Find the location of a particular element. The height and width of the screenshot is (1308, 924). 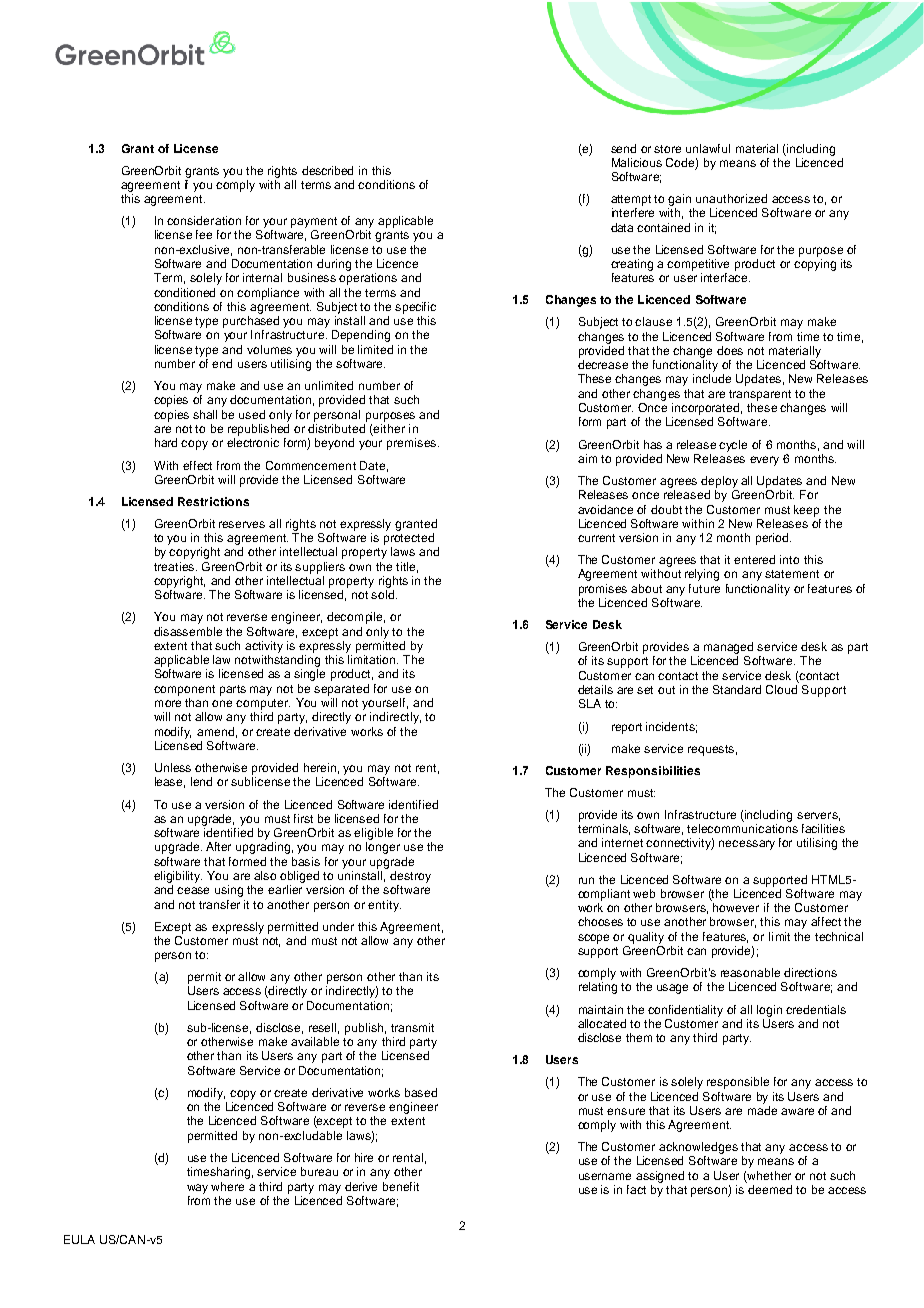

eligibility is located at coordinates (178, 877).
